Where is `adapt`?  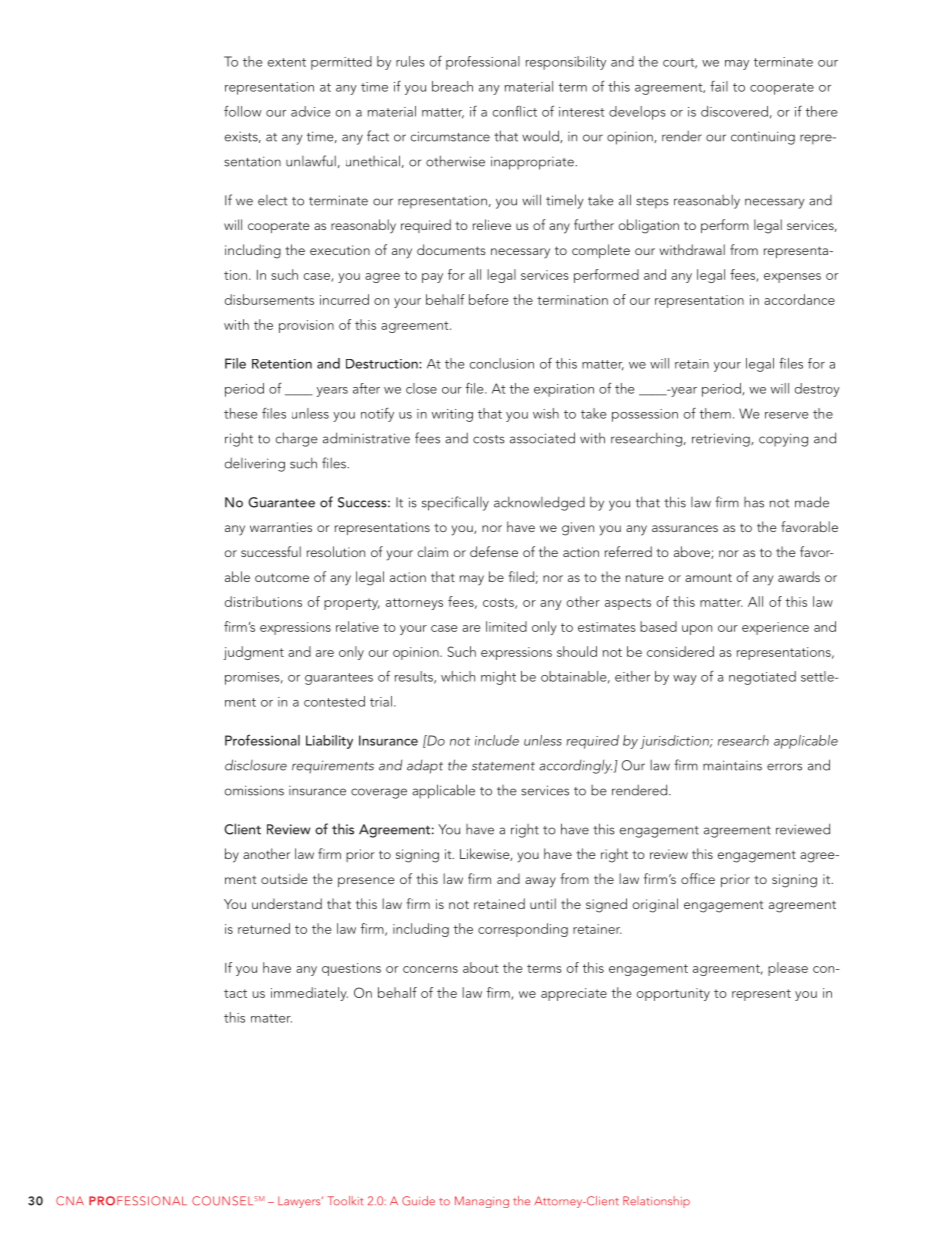 adapt is located at coordinates (425, 767).
